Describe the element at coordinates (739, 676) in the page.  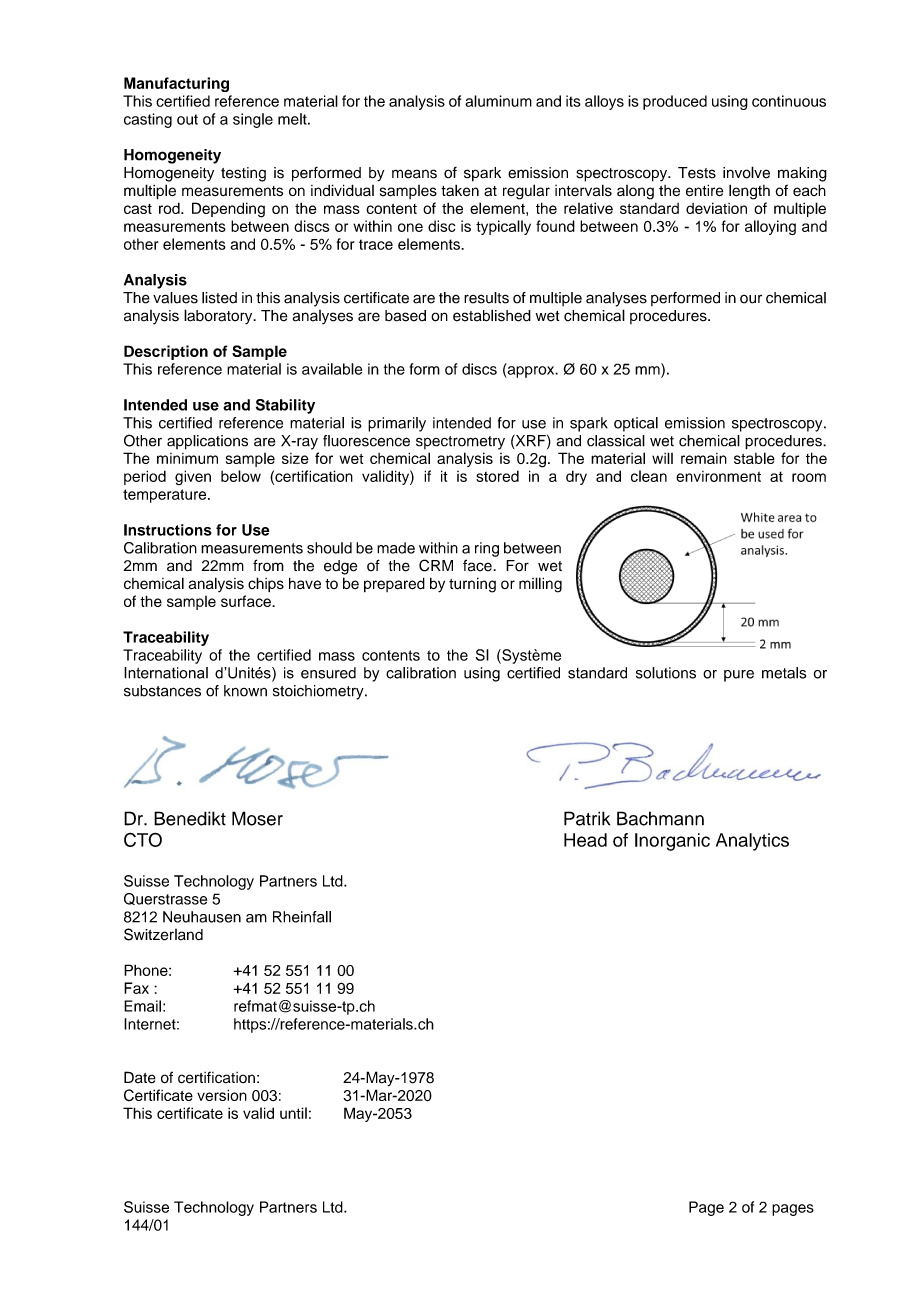
I see `pure` at that location.
